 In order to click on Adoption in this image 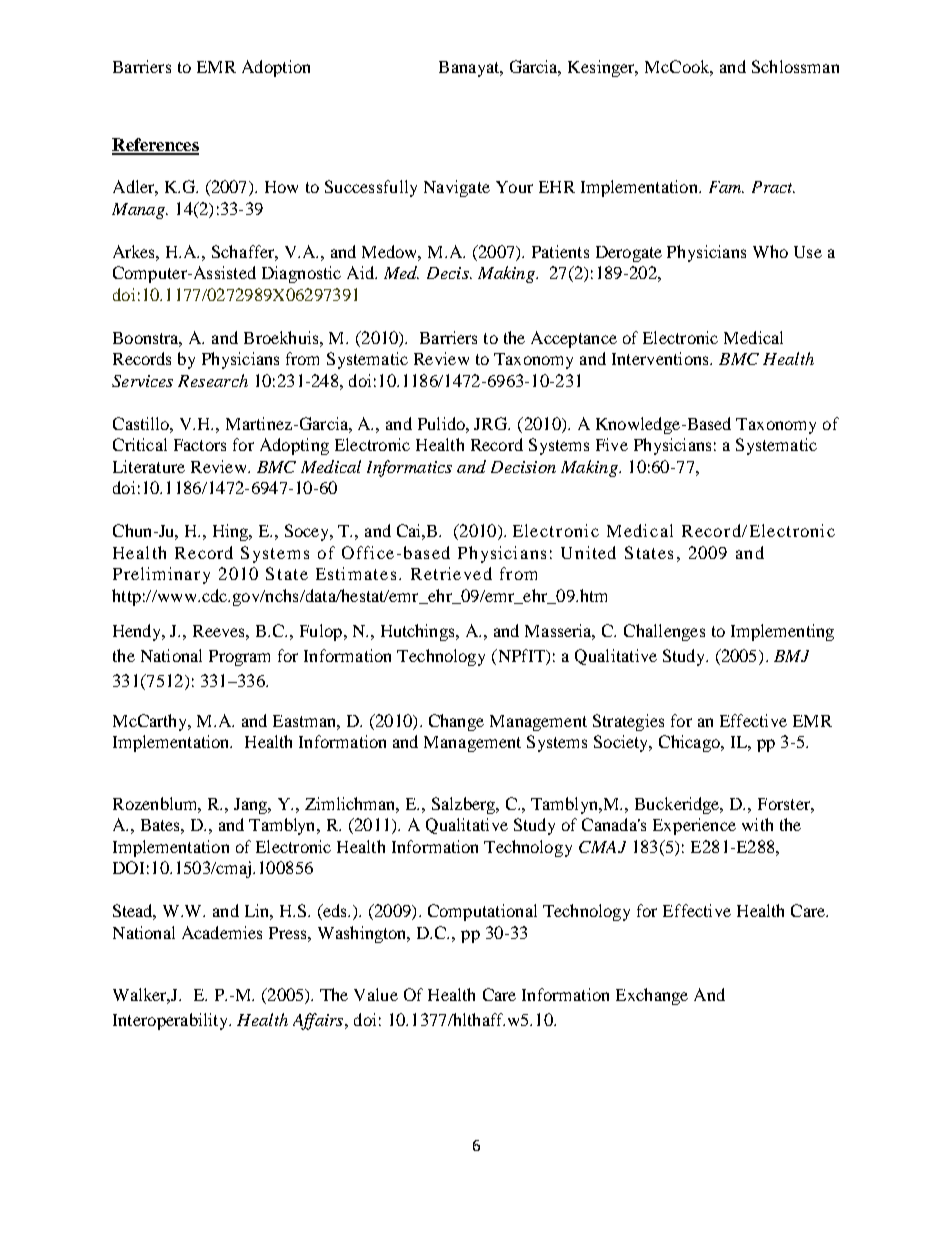, I will do `click(276, 68)`.
